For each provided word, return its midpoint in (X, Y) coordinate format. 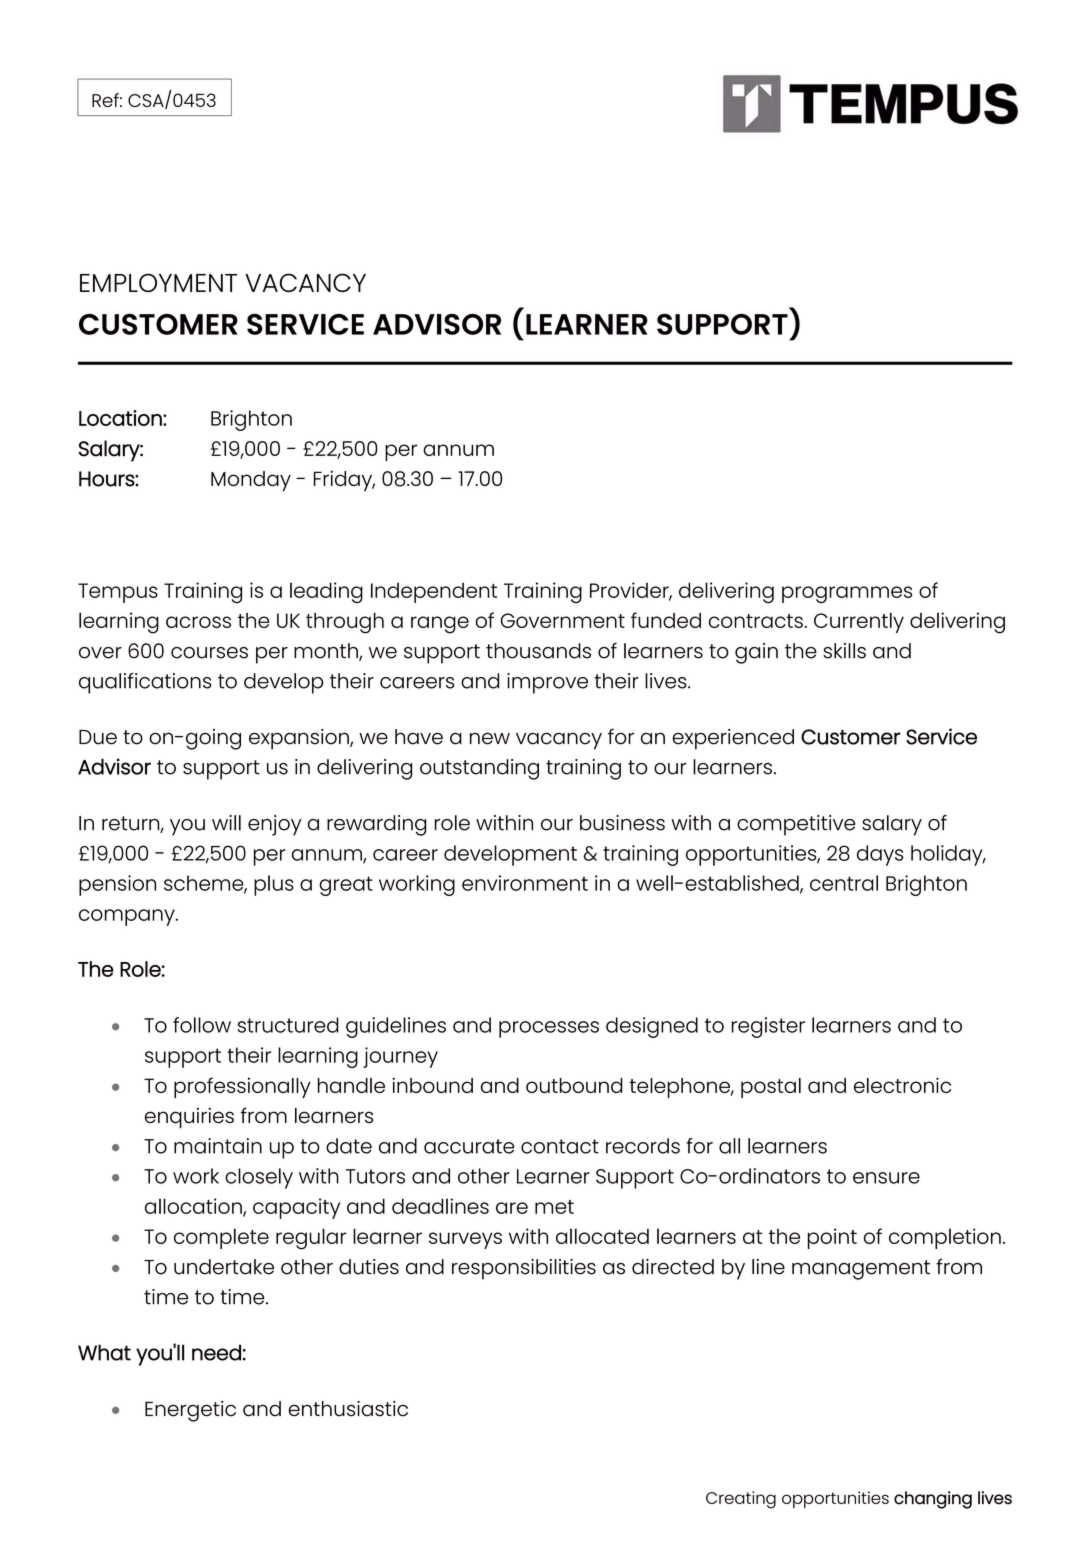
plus (274, 885)
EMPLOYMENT (158, 282)
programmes (847, 595)
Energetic (190, 1411)
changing (933, 1500)
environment (525, 883)
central (844, 883)
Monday (251, 481)
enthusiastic (348, 1409)
